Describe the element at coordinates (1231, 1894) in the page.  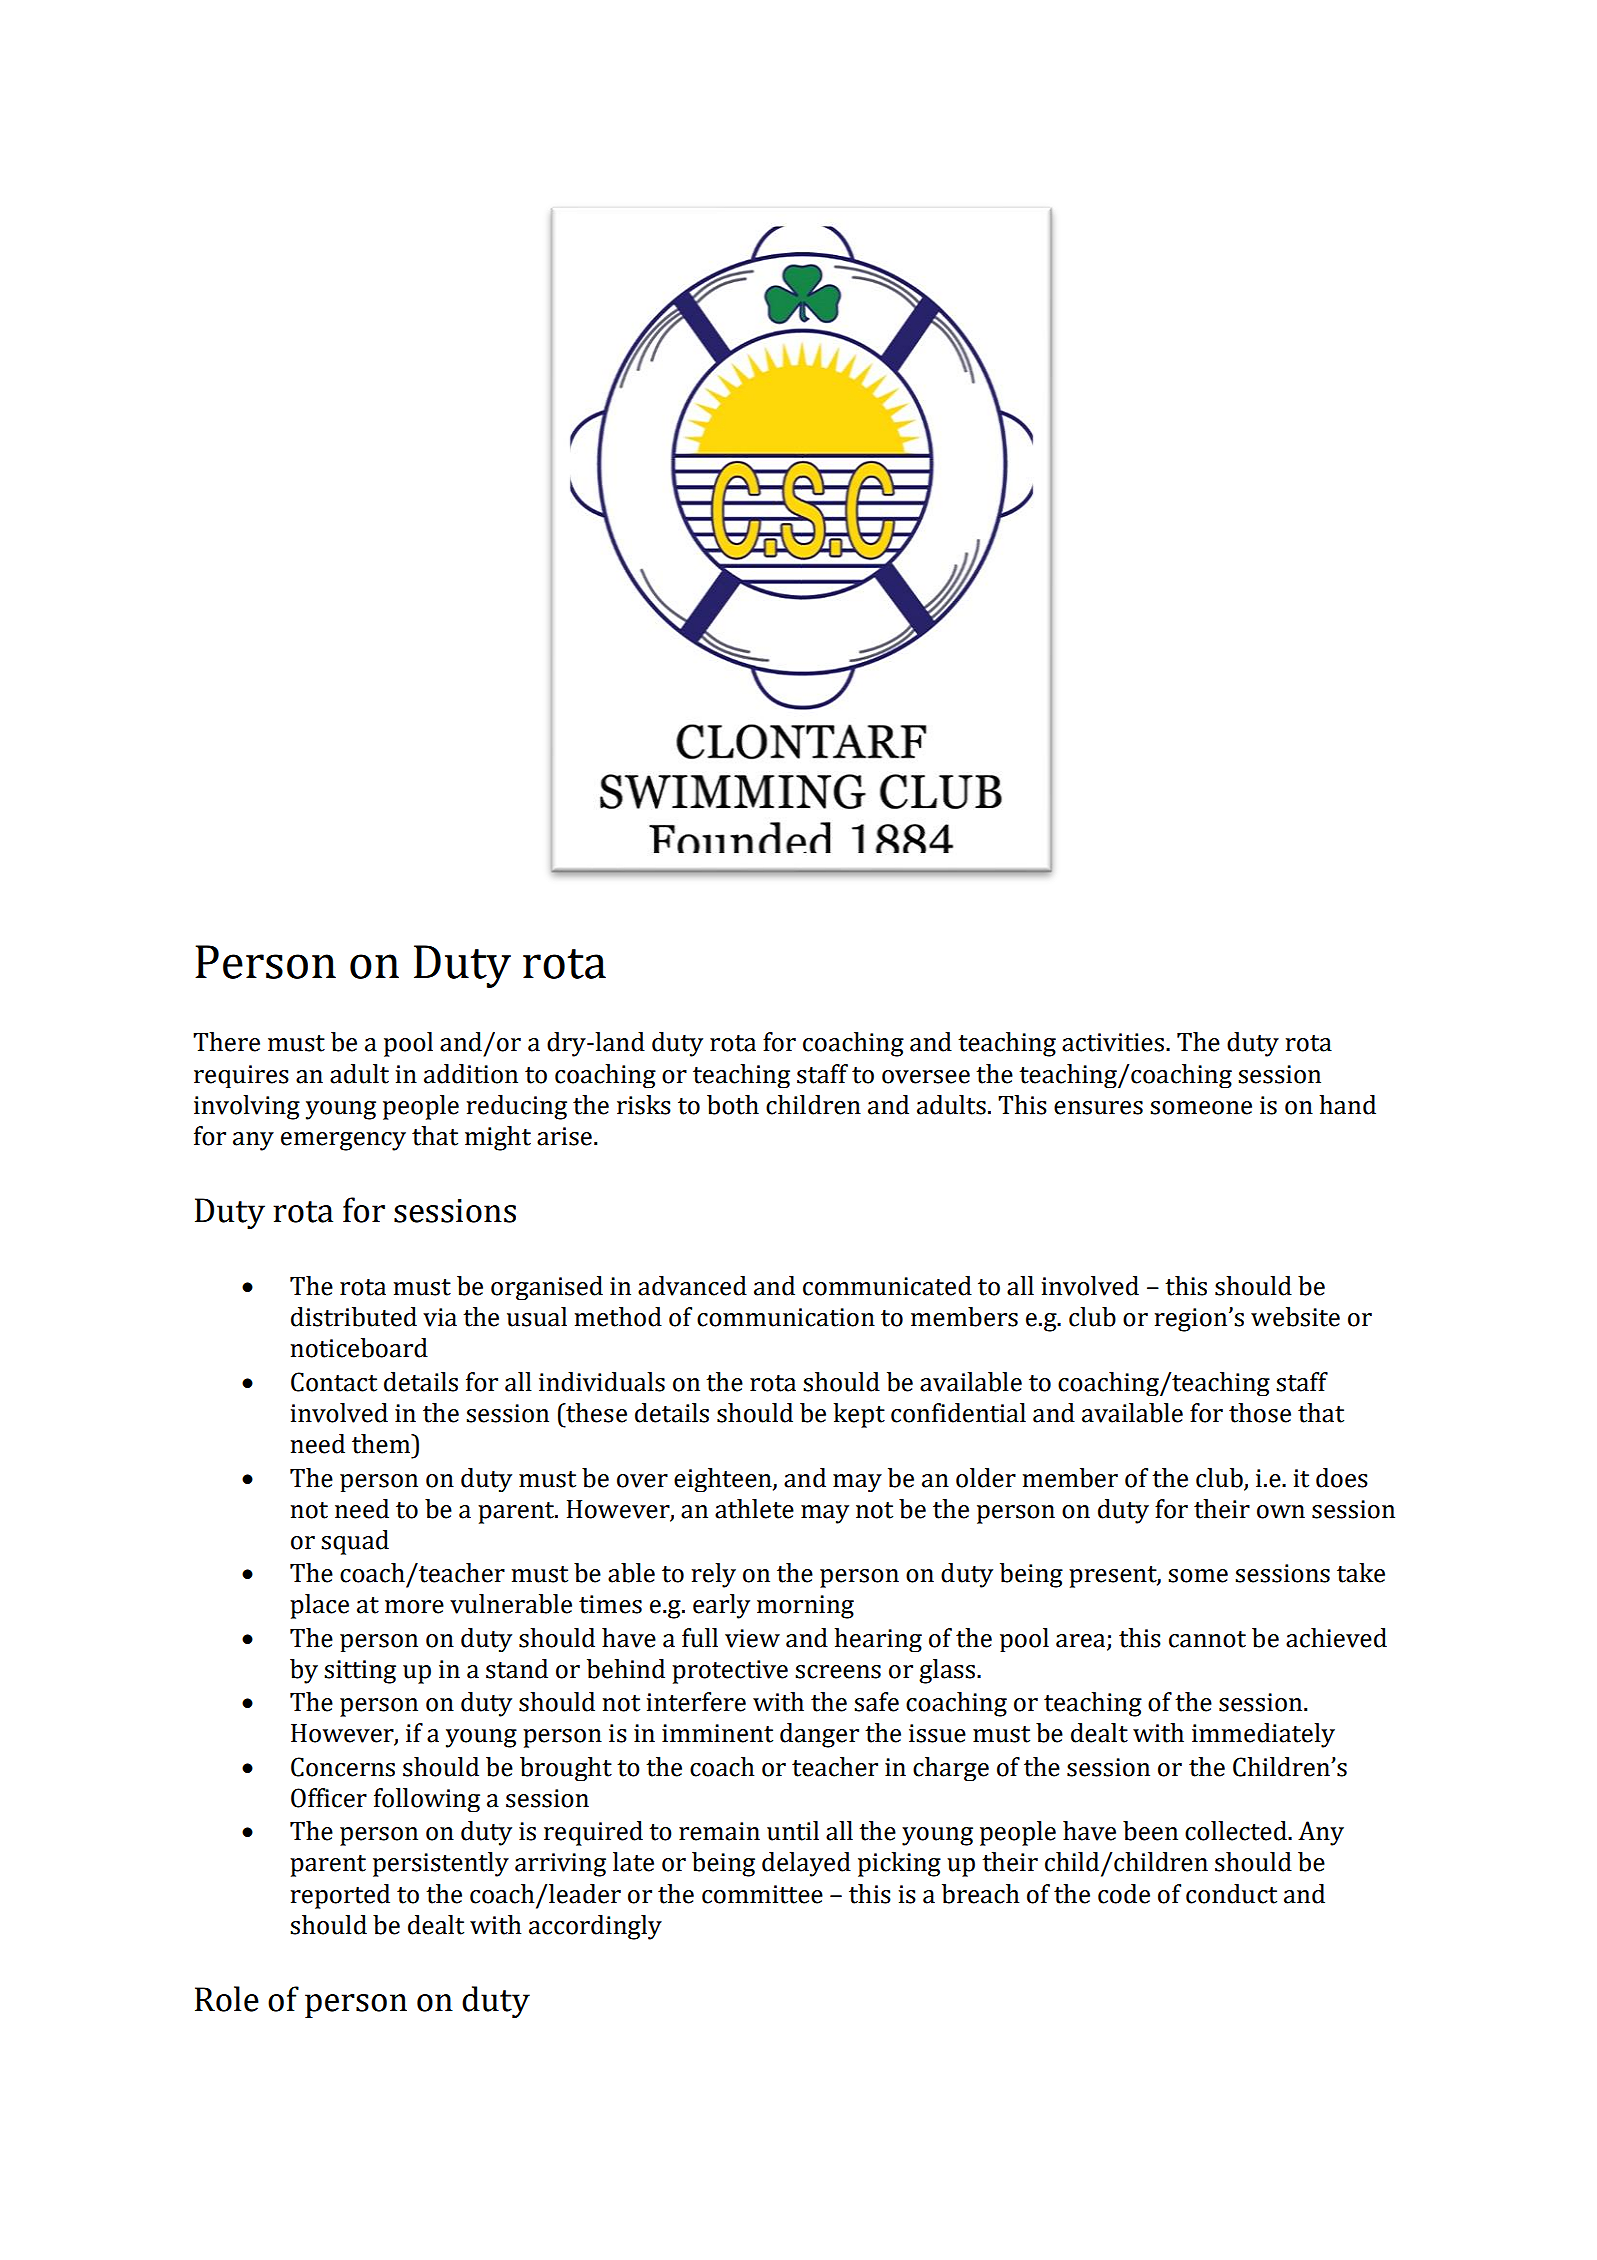
I see `conduct` at that location.
